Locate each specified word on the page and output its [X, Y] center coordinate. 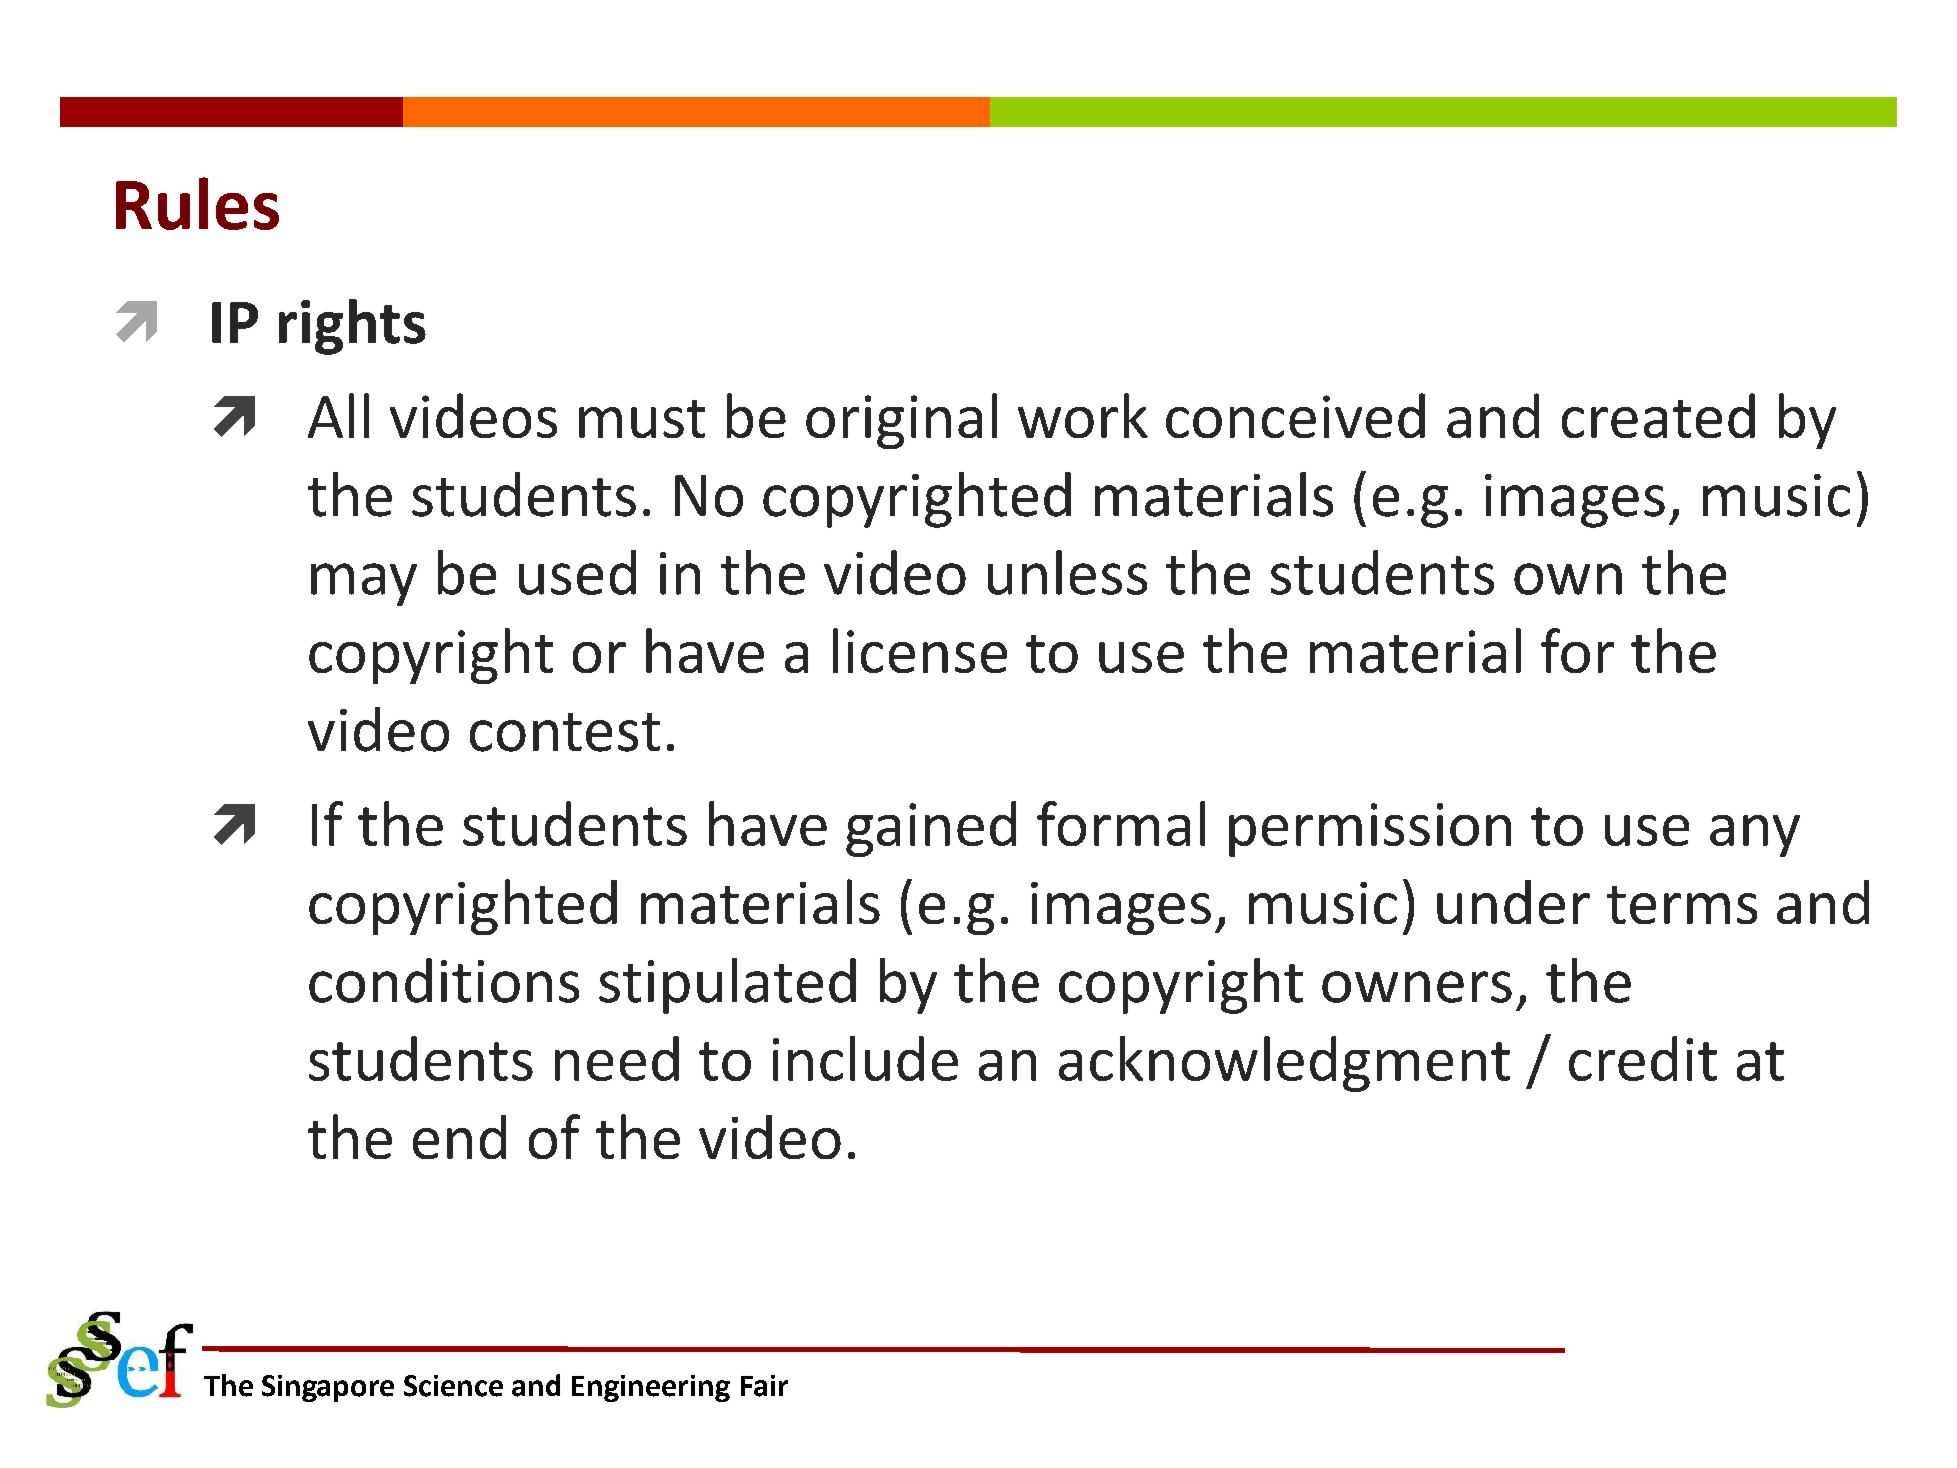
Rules [197, 203]
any [1755, 836]
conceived [1295, 415]
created [1658, 415]
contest [565, 732]
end [459, 1137]
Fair [764, 1386]
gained [931, 829]
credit [1643, 1058]
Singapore [328, 1388]
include [865, 1058]
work [1083, 415]
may [364, 584]
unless [1067, 572]
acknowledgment [1284, 1064]
